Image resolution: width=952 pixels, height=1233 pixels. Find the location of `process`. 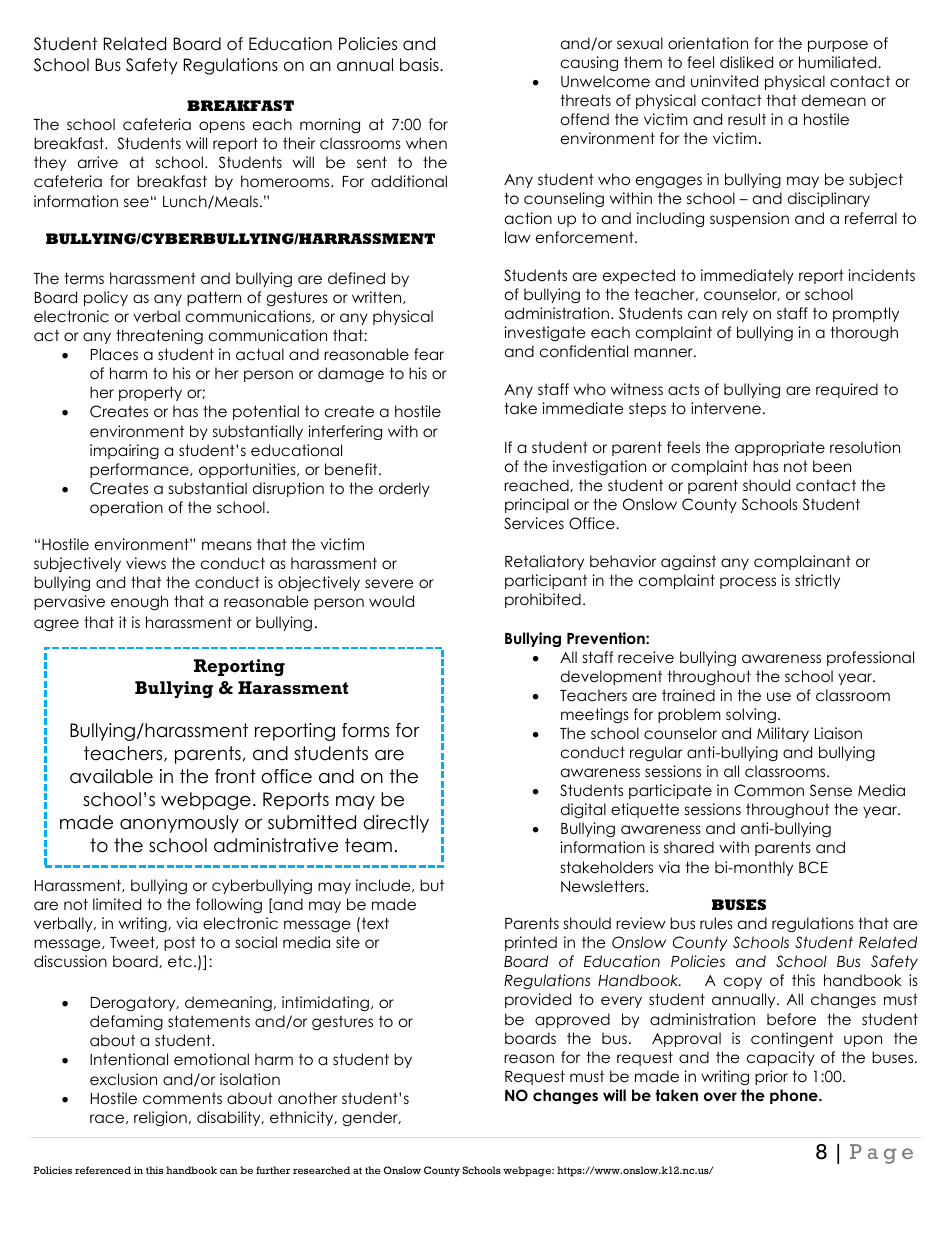

process is located at coordinates (748, 583).
